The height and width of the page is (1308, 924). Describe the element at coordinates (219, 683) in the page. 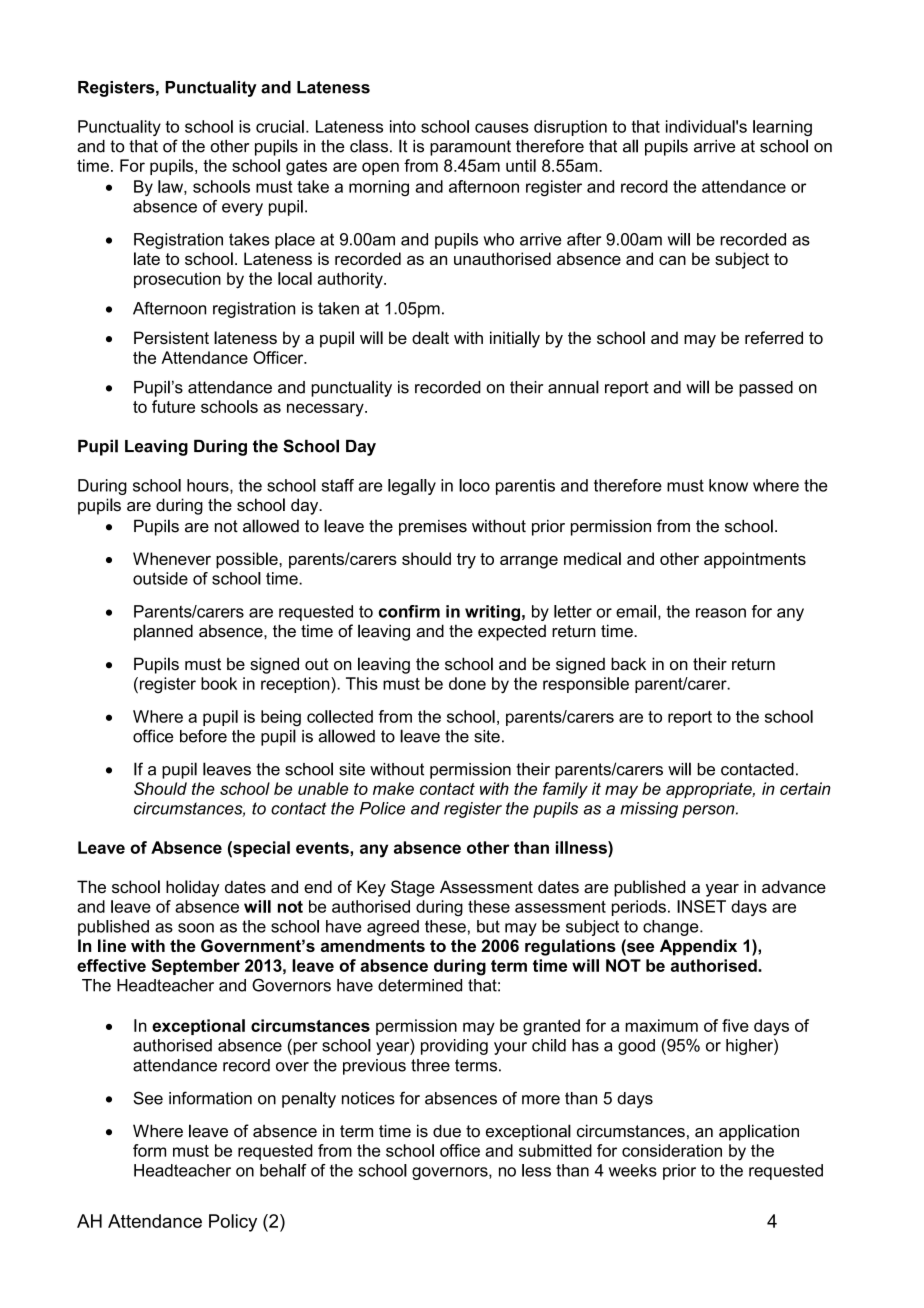

I see `book` at that location.
